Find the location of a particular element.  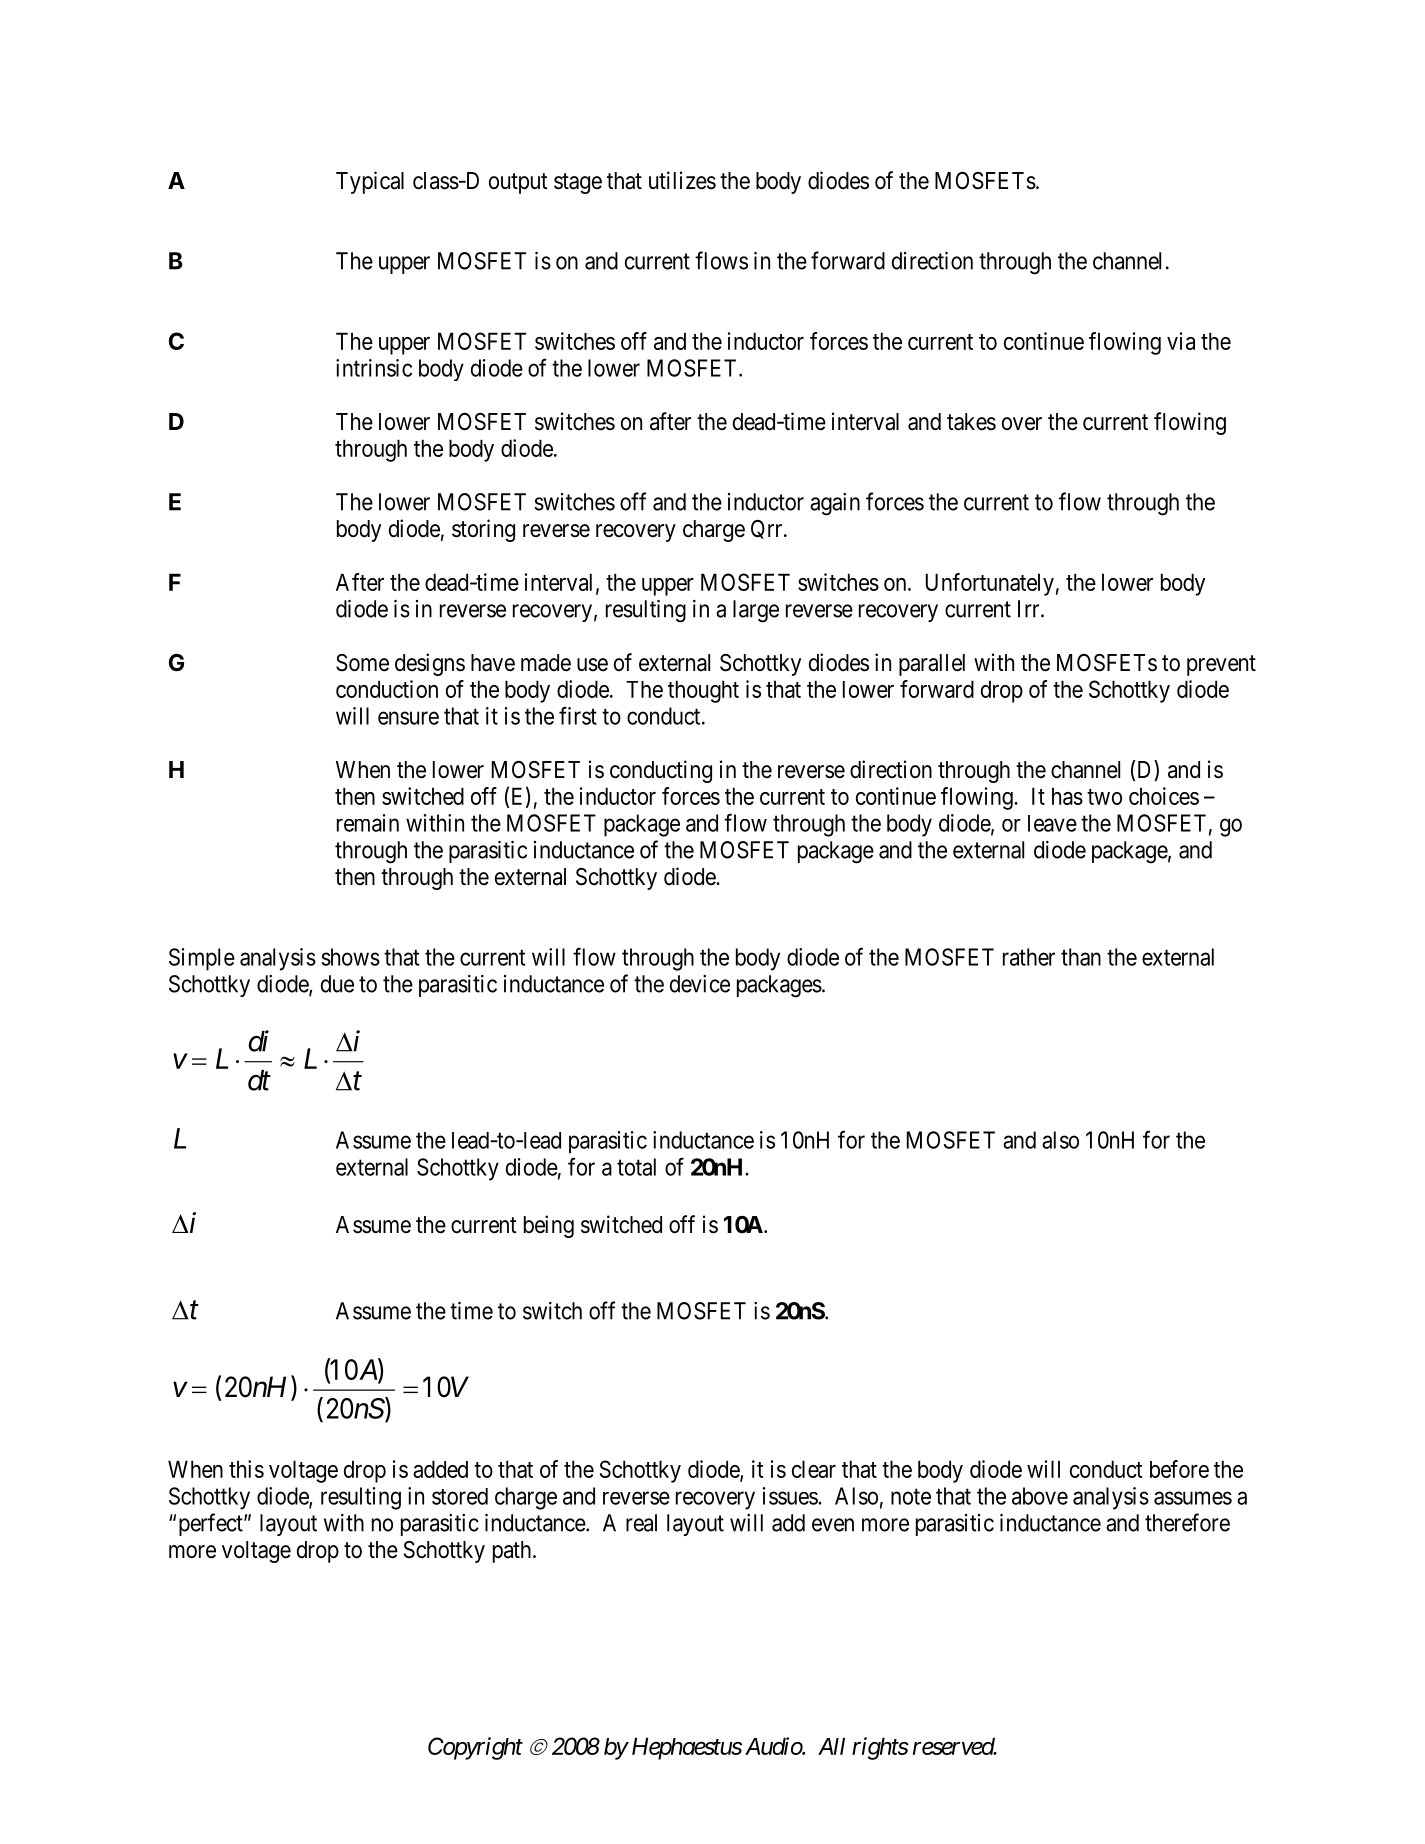

utilizes is located at coordinates (682, 180).
